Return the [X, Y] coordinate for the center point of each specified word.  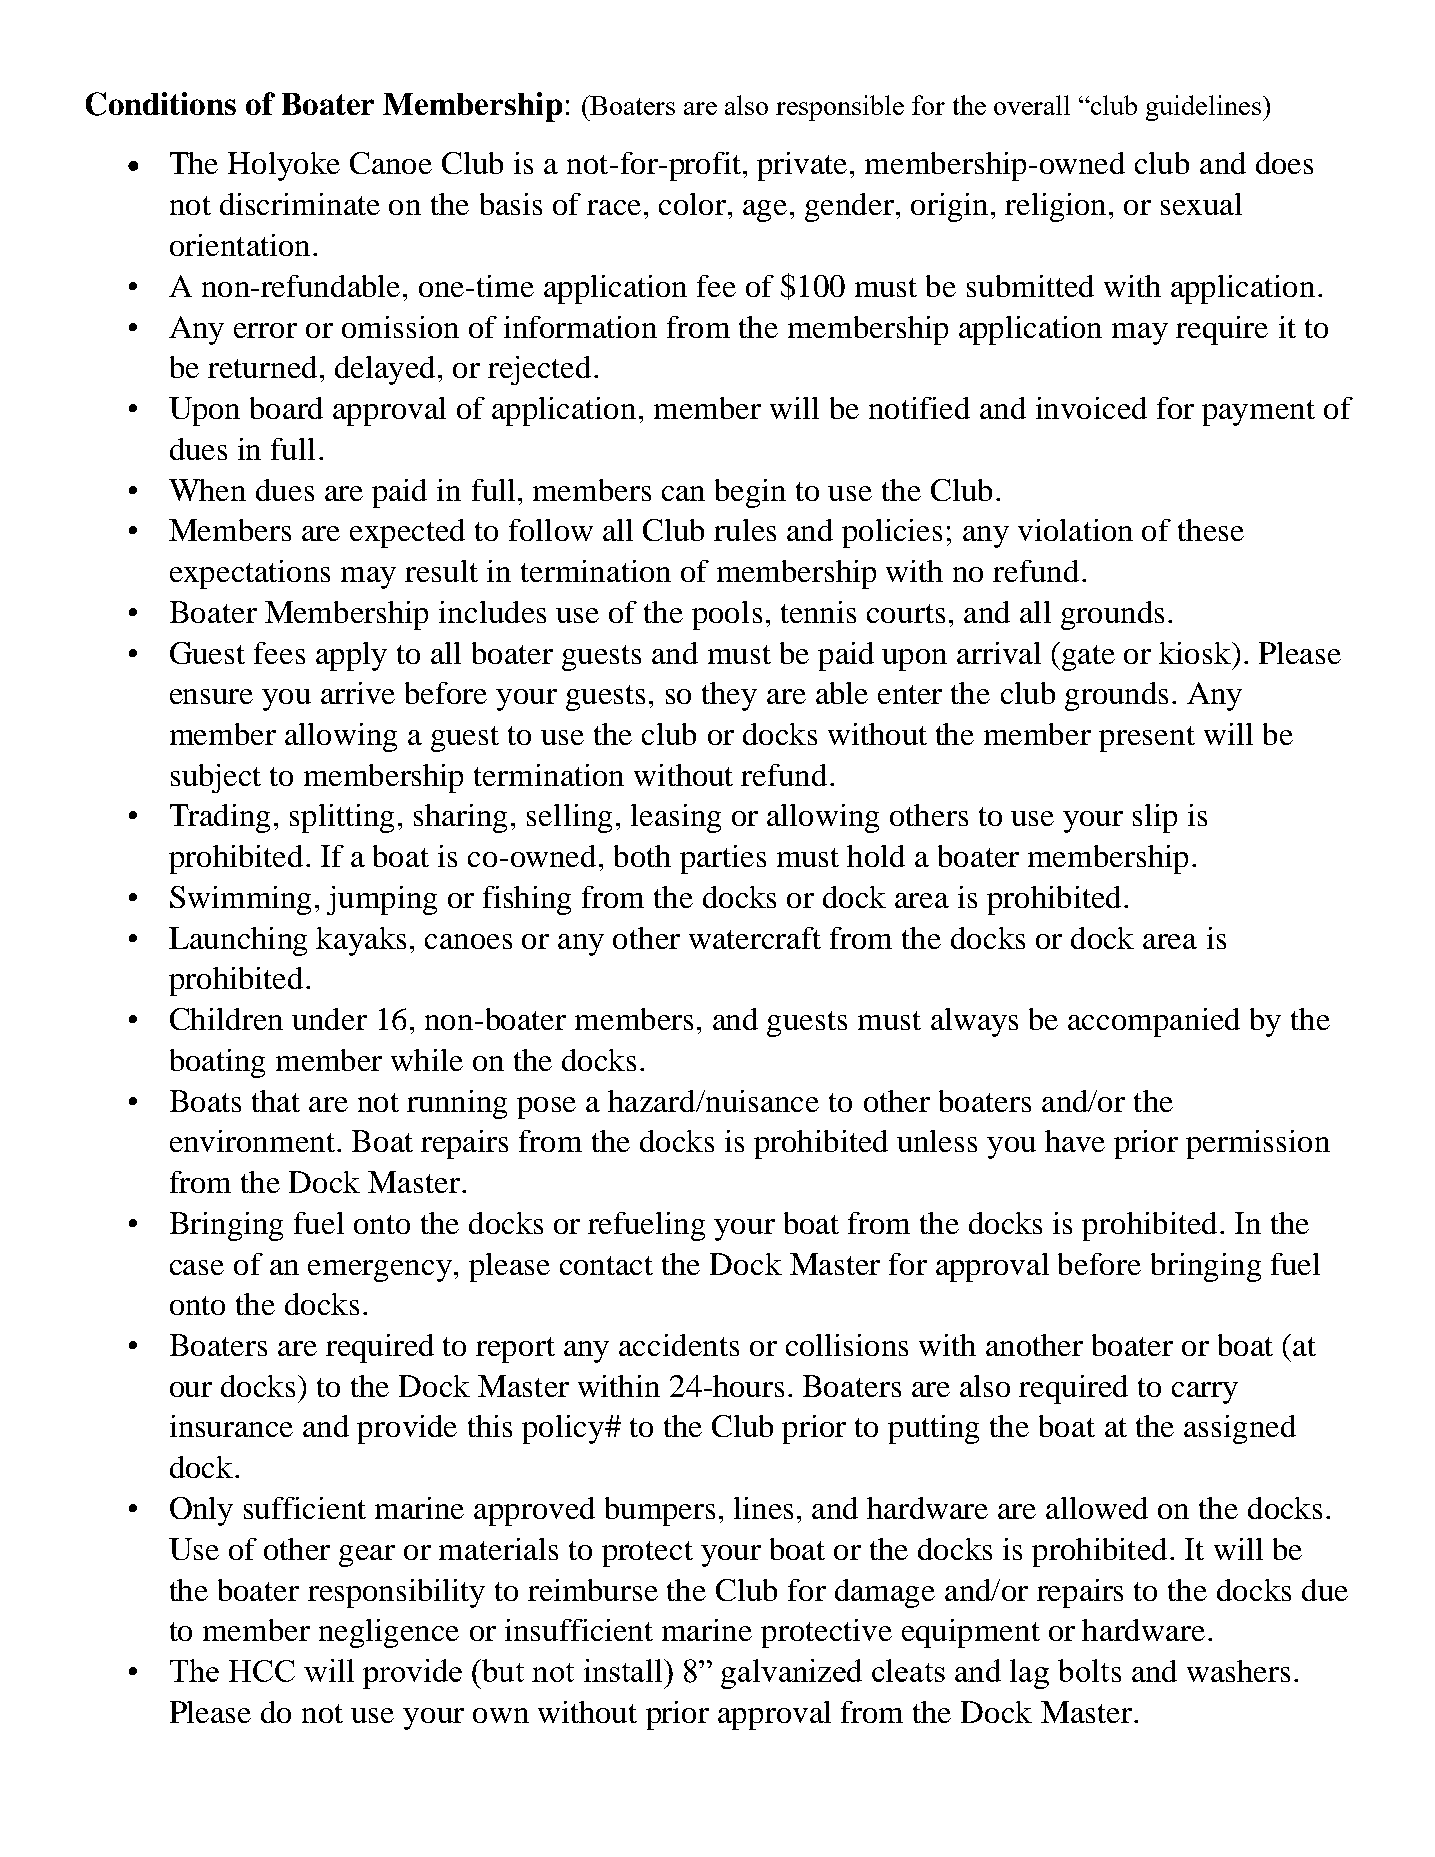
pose [546, 1108]
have [1075, 1141]
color [694, 204]
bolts [1089, 1670]
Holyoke [284, 166]
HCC [262, 1671]
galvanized [791, 1674]
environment [252, 1141]
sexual [1201, 204]
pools [727, 615]
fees [279, 653]
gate [1088, 658]
